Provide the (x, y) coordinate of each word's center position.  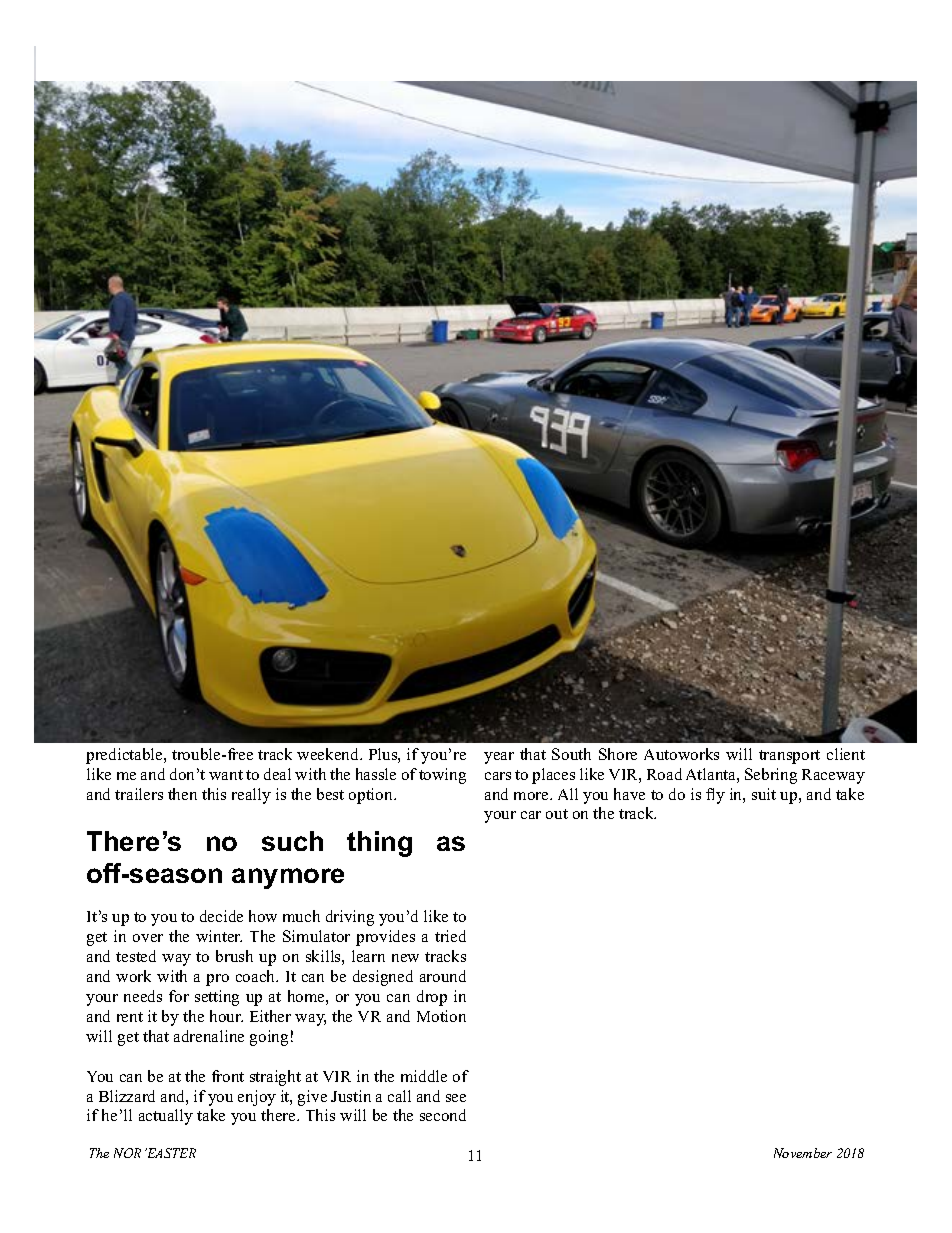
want (226, 775)
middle (424, 1076)
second (443, 1115)
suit (764, 794)
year (499, 758)
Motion (441, 1016)
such (292, 841)
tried (450, 936)
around (443, 976)
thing (379, 844)
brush (234, 956)
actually (166, 1117)
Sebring (771, 776)
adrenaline (209, 1036)
